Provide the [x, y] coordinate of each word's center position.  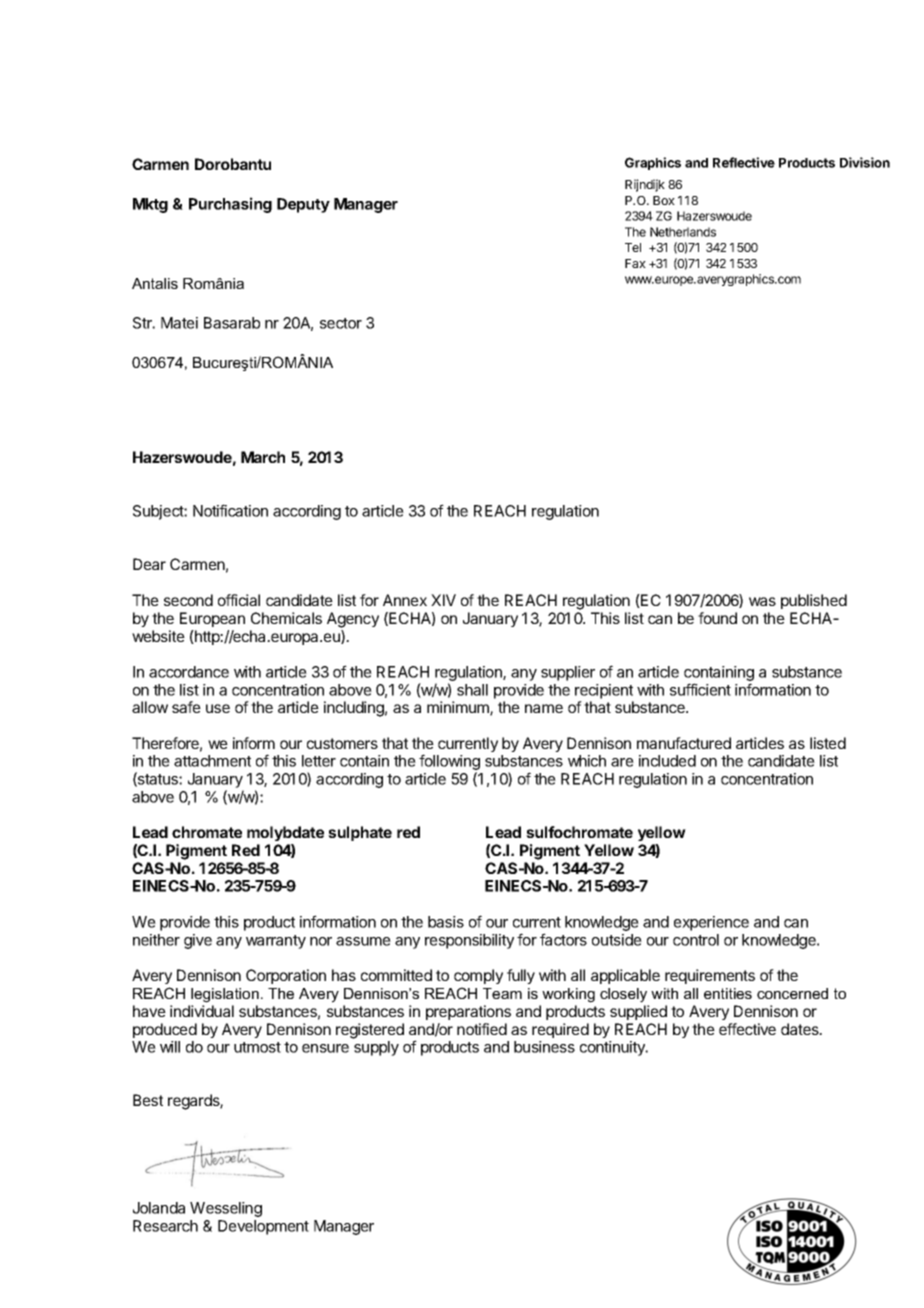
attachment [212, 761]
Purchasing [230, 205]
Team [502, 993]
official [239, 600]
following [449, 763]
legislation [225, 995]
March [263, 457]
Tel [633, 247]
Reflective [744, 162]
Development [263, 1227]
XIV [443, 600]
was [762, 601]
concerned [792, 993]
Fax [635, 263]
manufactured [684, 743]
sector [341, 323]
